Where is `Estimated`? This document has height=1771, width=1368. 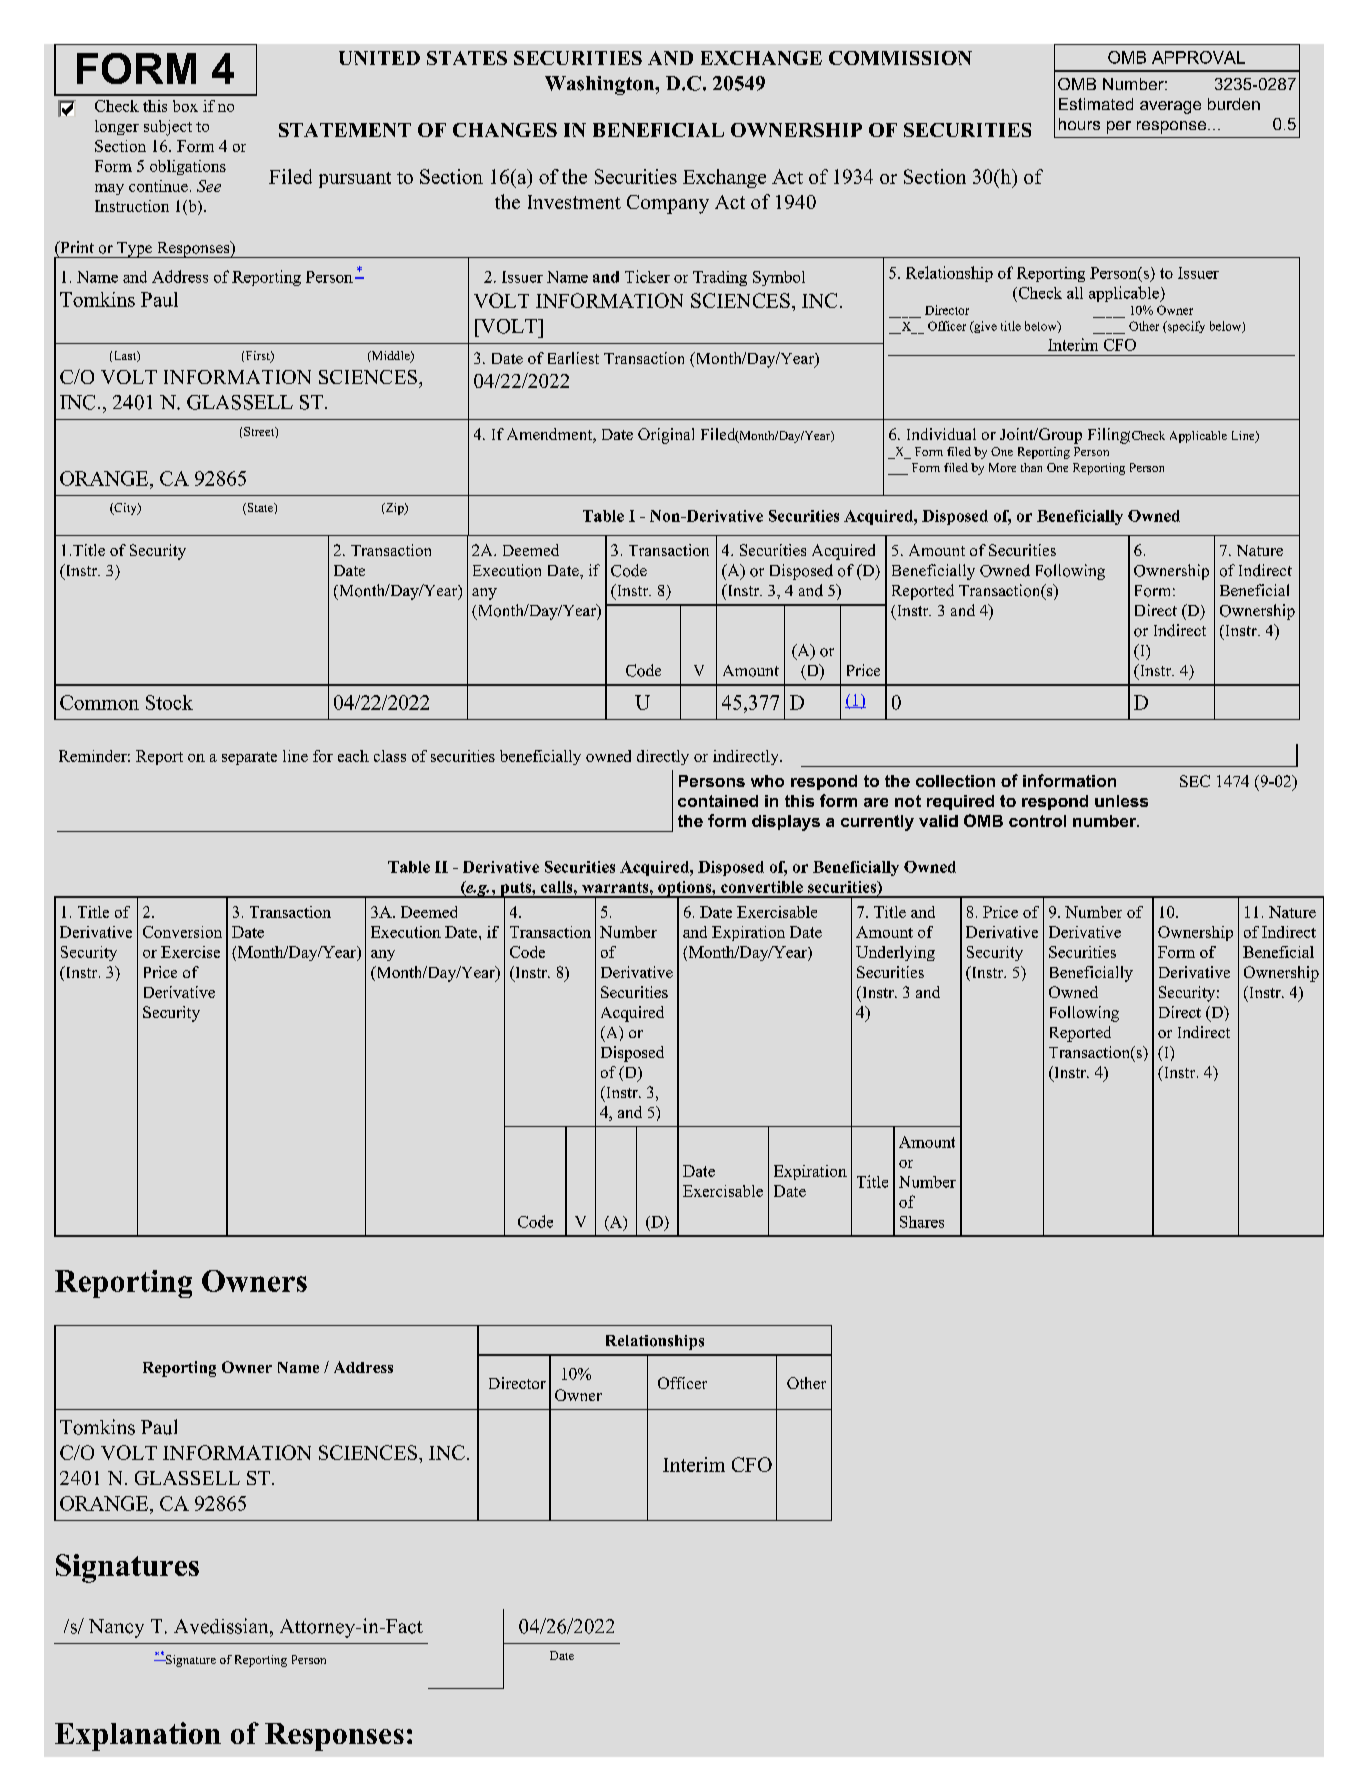
Estimated is located at coordinates (1096, 104).
